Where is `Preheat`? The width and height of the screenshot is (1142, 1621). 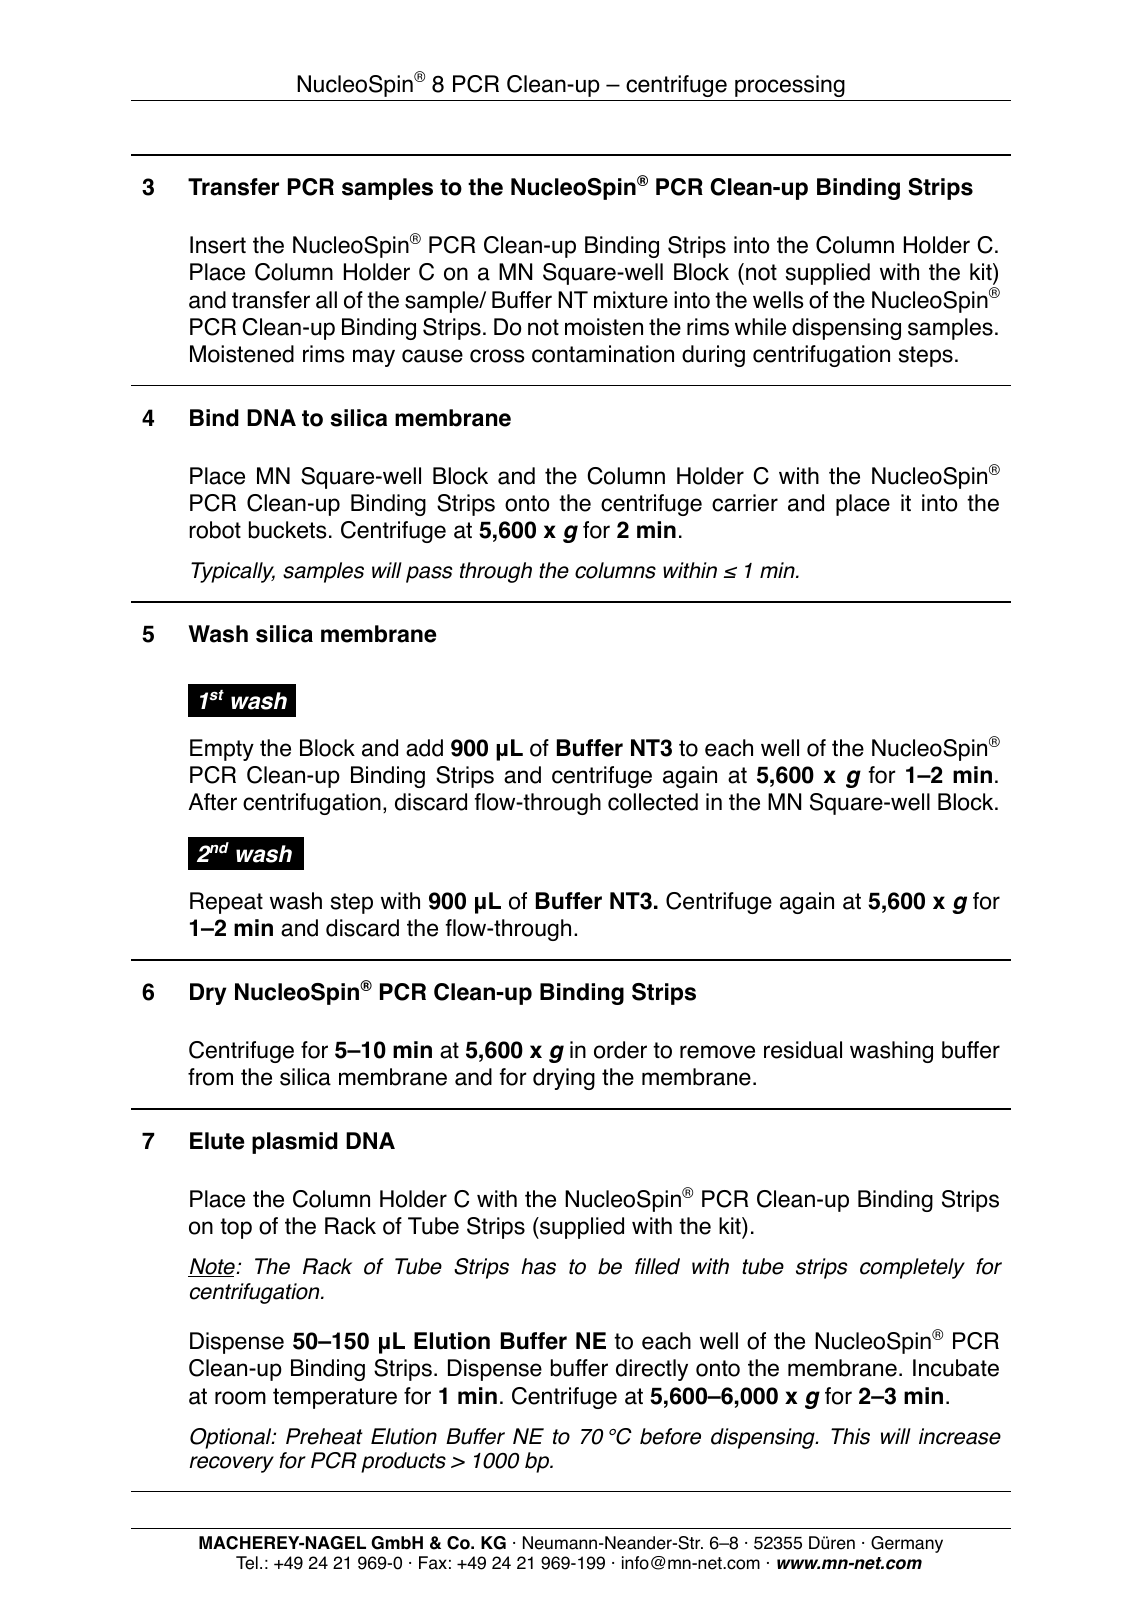 Preheat is located at coordinates (324, 1436).
